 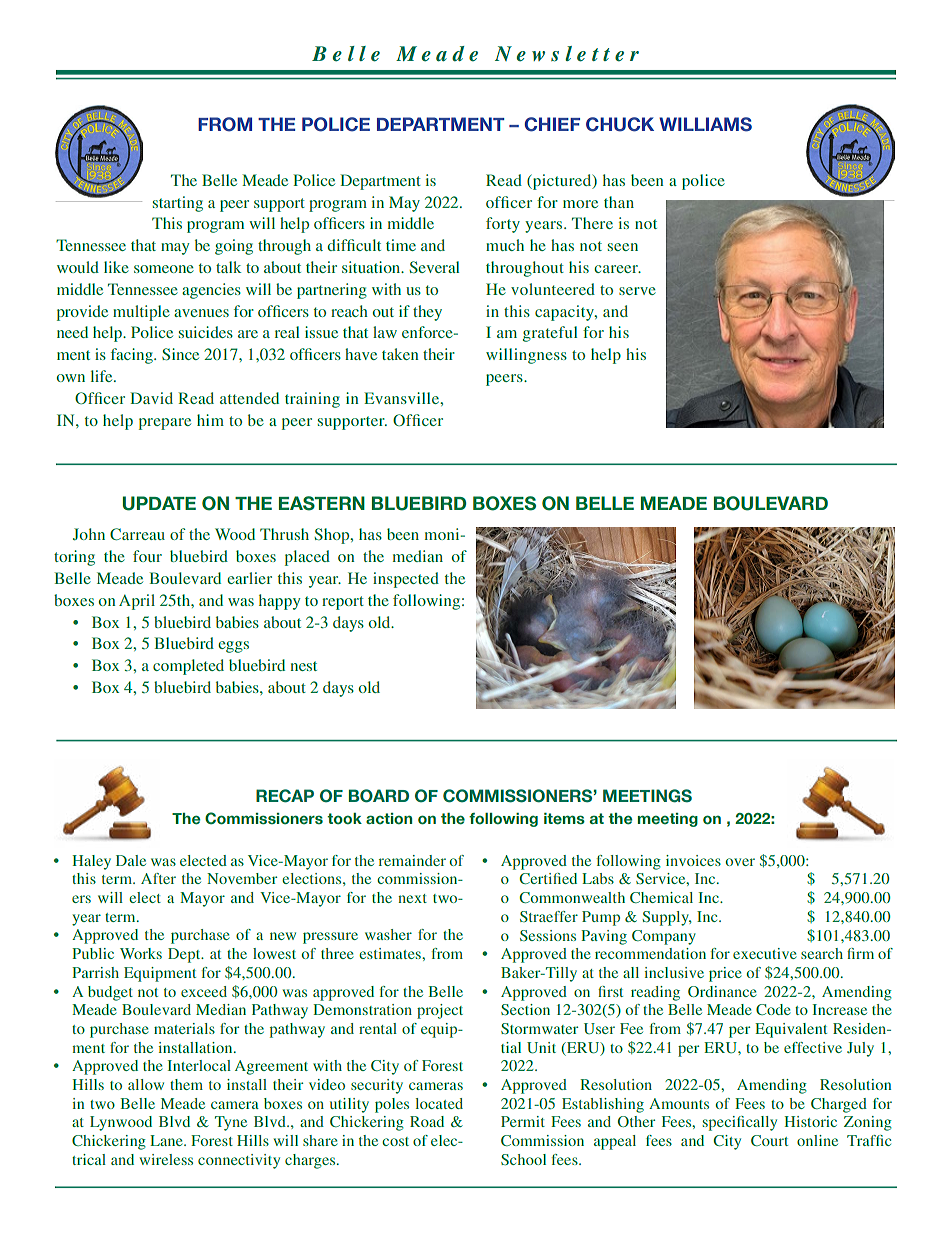 What do you see at coordinates (552, 124) in the page?
I see `CHIEF` at bounding box center [552, 124].
